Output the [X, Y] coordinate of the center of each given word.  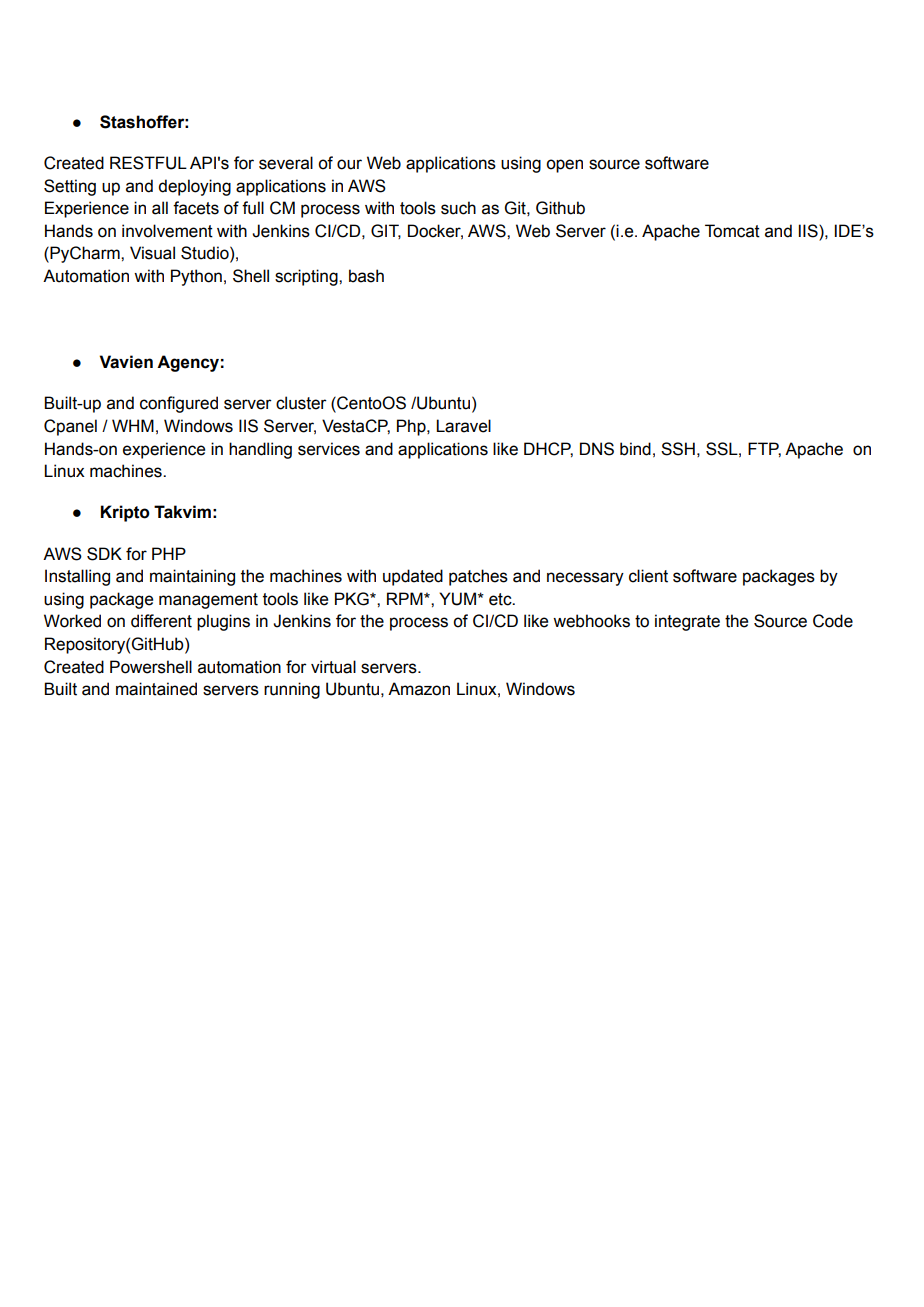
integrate [687, 622]
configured [179, 404]
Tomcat [732, 231]
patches [478, 577]
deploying [194, 187]
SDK [104, 554]
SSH [678, 449]
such [458, 208]
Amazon [419, 689]
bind [635, 449]
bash [366, 276]
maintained [156, 689]
